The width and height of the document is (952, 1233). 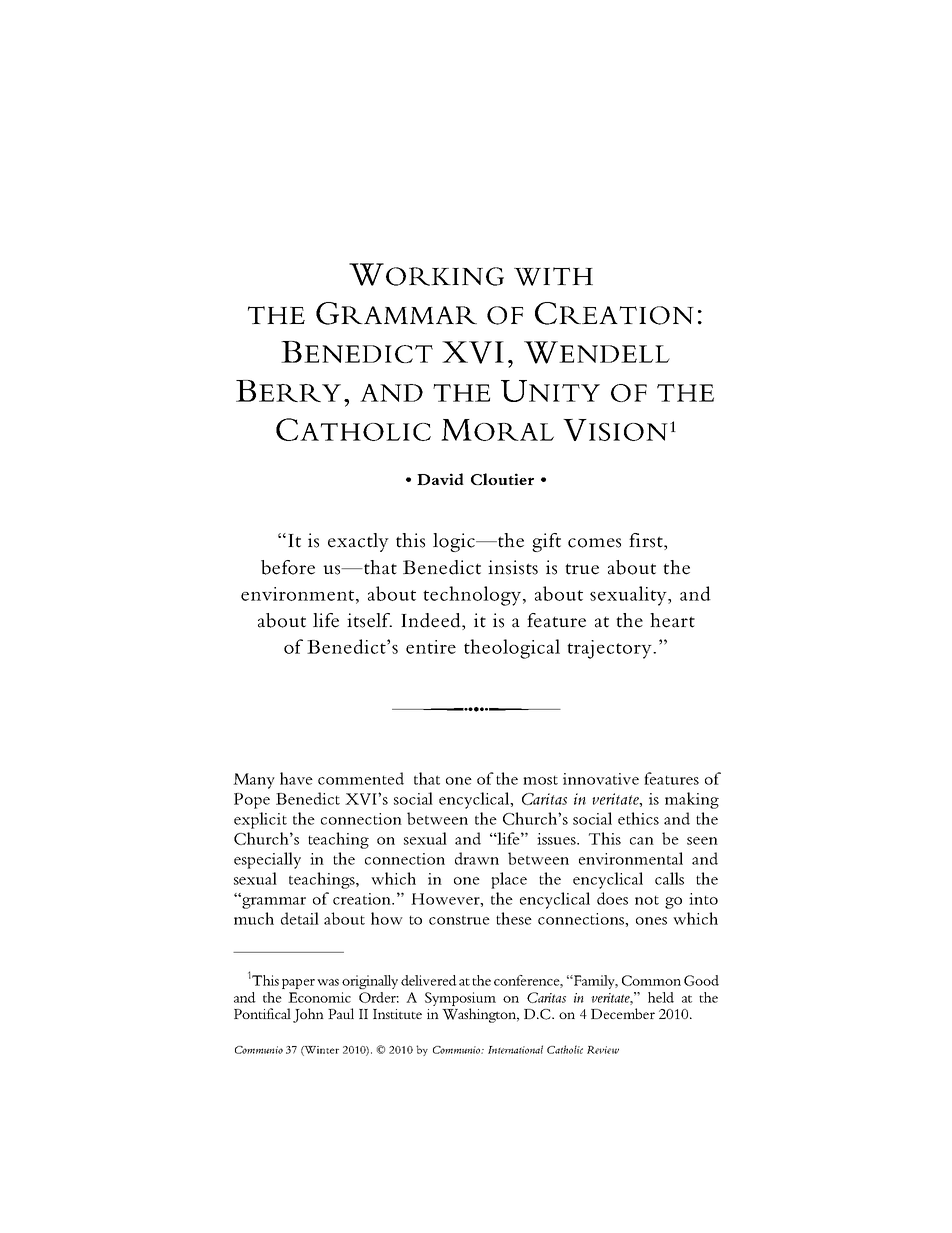 What do you see at coordinates (553, 276) in the document?
I see `WITH` at bounding box center [553, 276].
